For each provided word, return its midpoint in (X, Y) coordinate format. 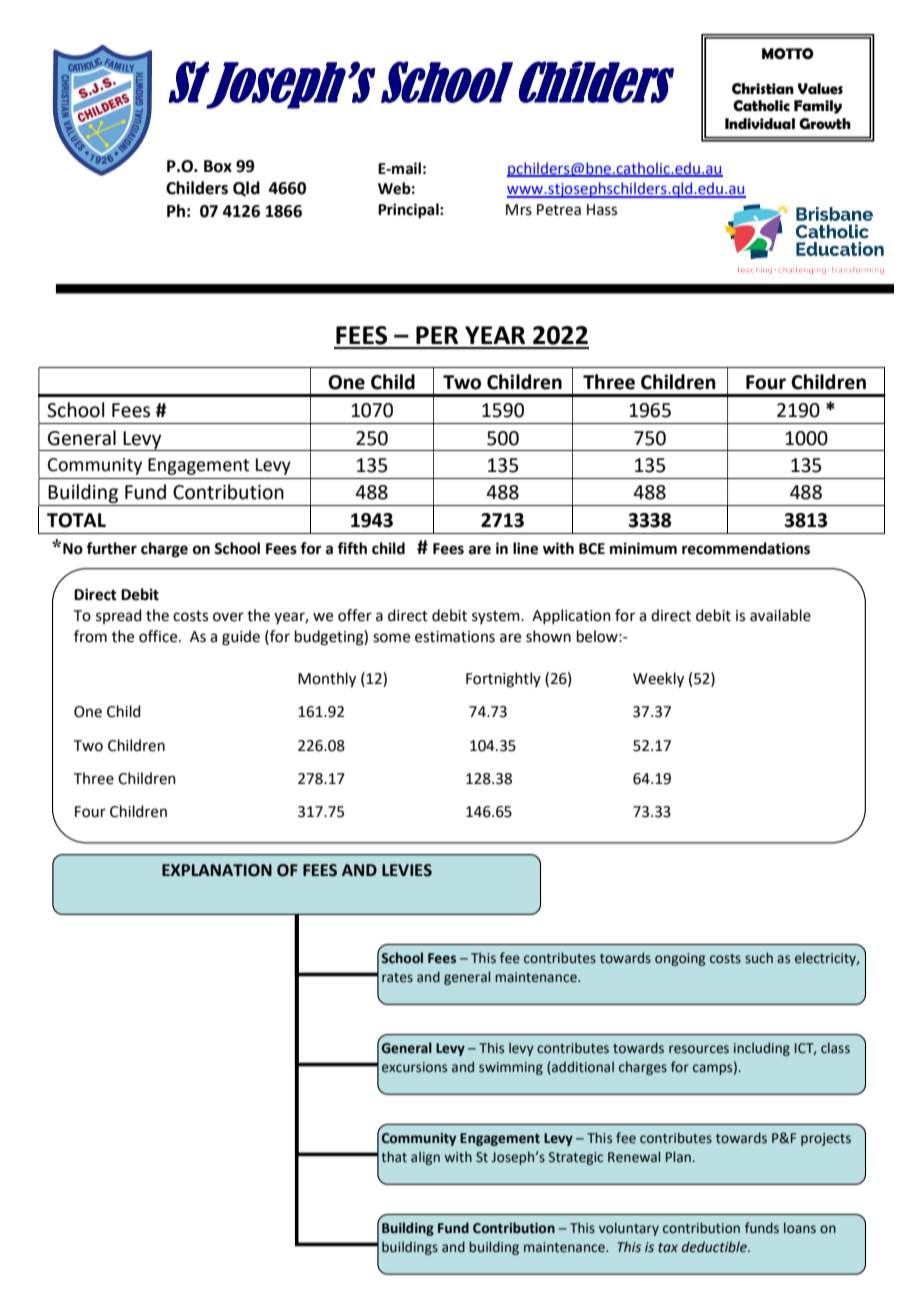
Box (218, 166)
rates (397, 978)
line (525, 548)
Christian (763, 89)
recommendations (746, 548)
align (425, 1158)
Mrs (519, 210)
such (759, 958)
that (394, 1157)
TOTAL (76, 520)
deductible (715, 1247)
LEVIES (407, 870)
